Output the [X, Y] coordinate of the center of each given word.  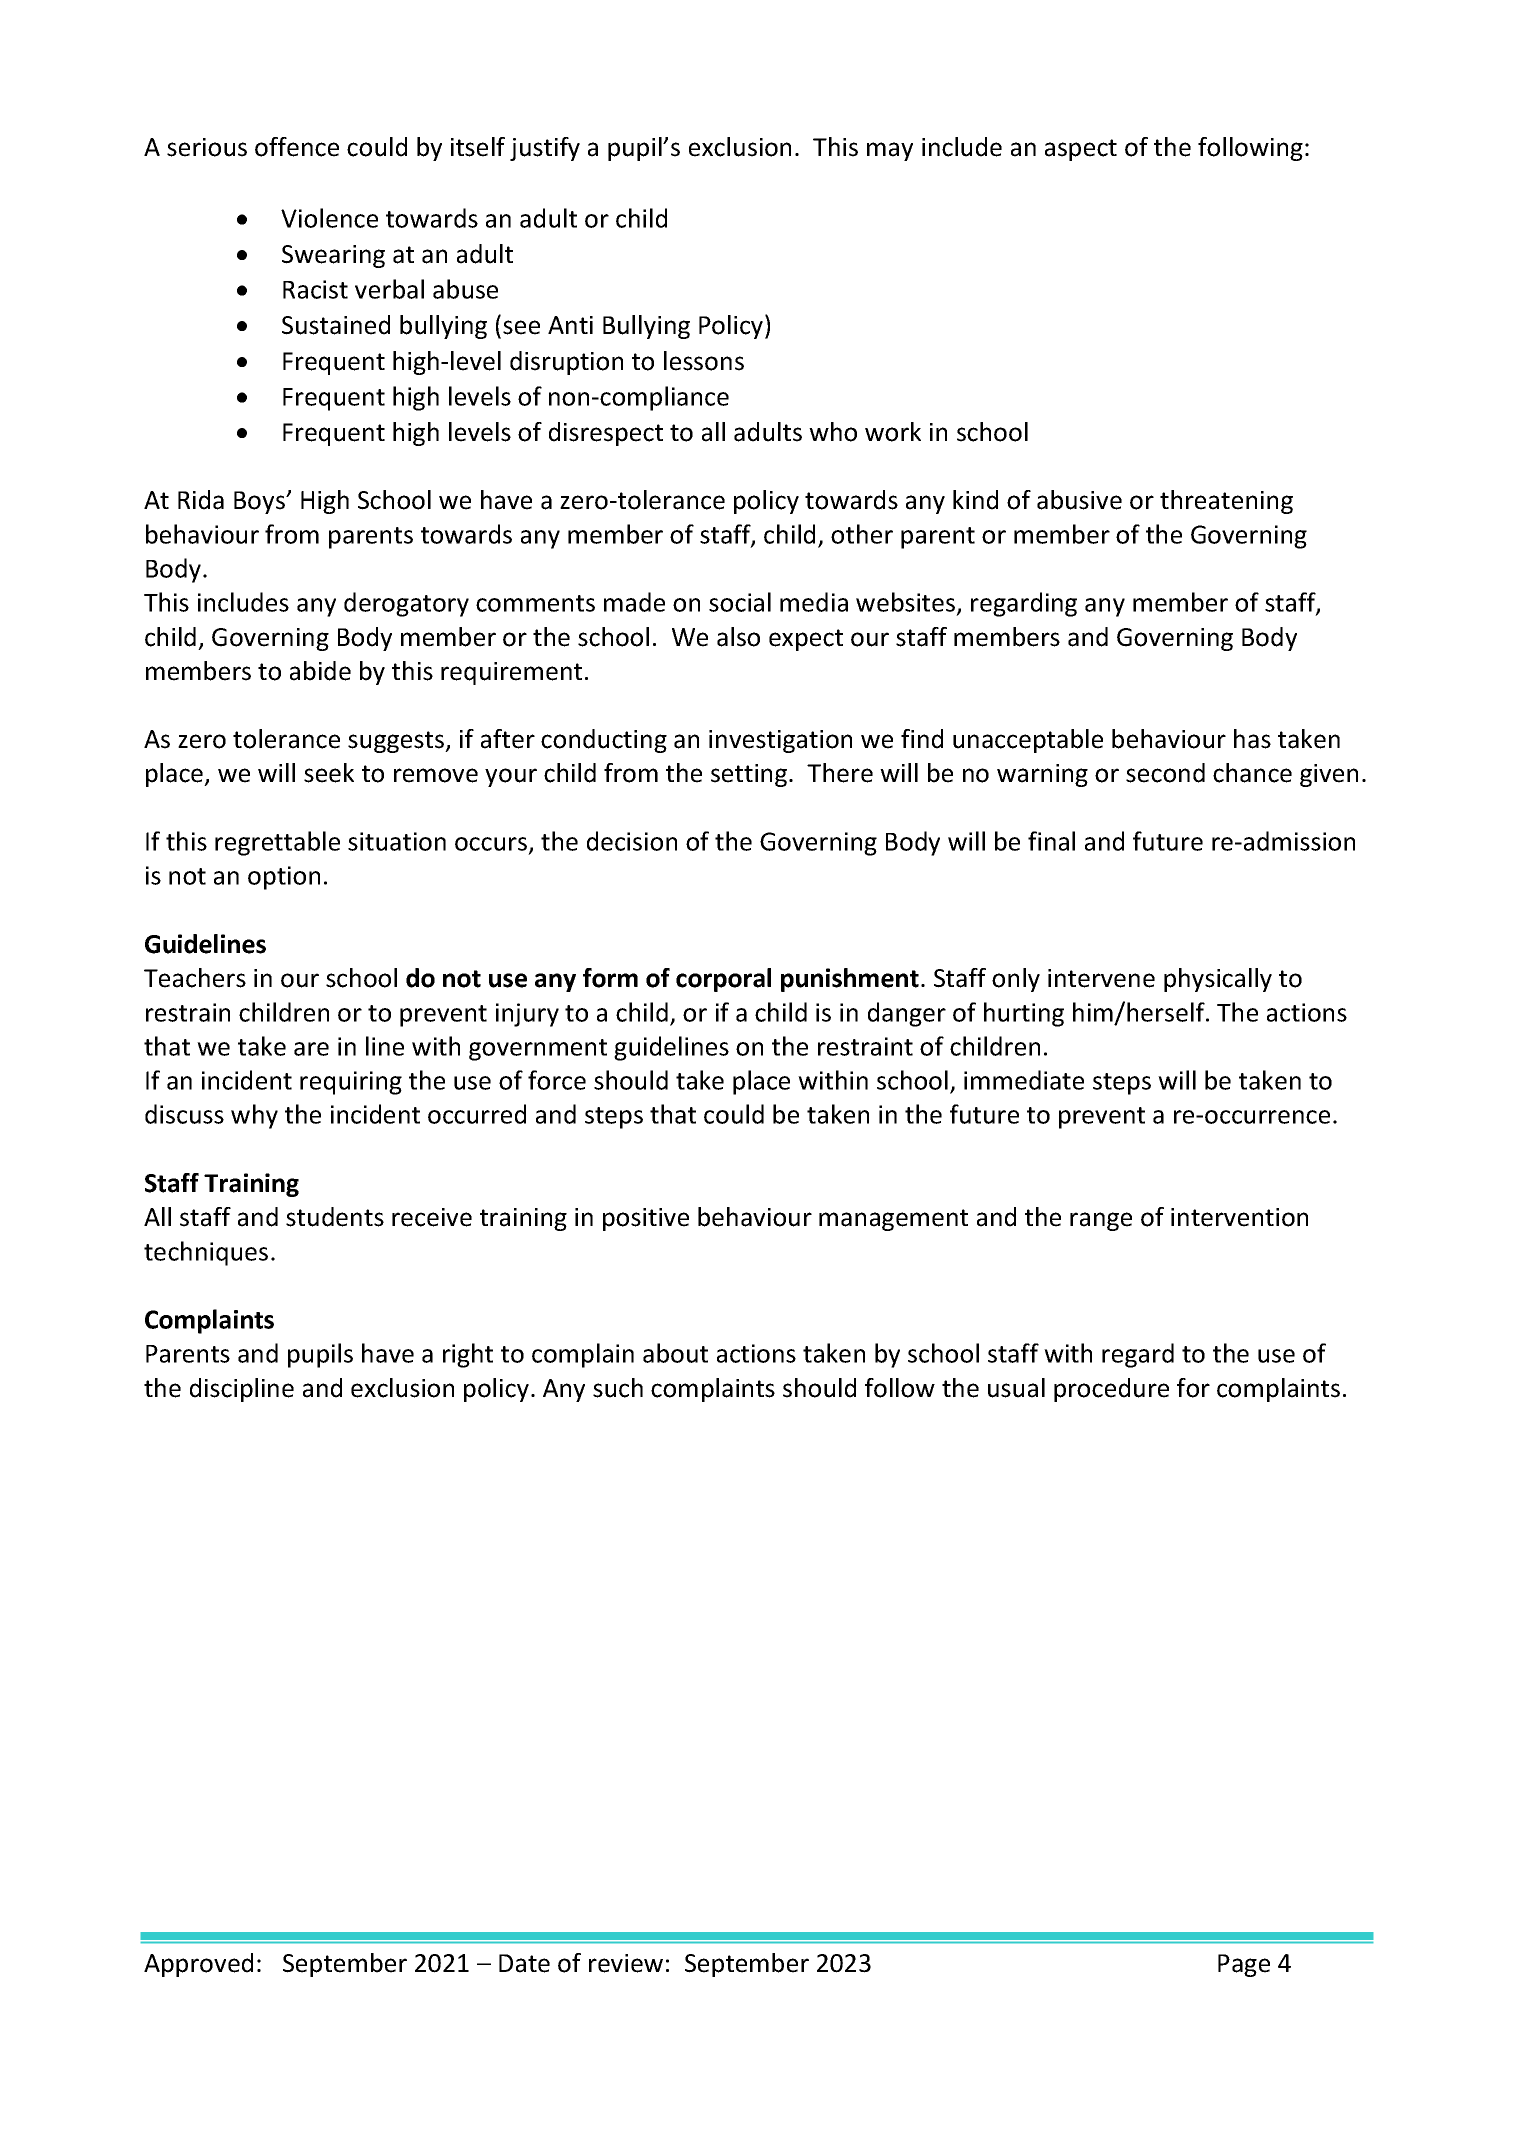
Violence [329, 218]
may [890, 151]
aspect [1081, 150]
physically [1218, 980]
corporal [723, 980]
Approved [198, 1965]
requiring [351, 1083]
